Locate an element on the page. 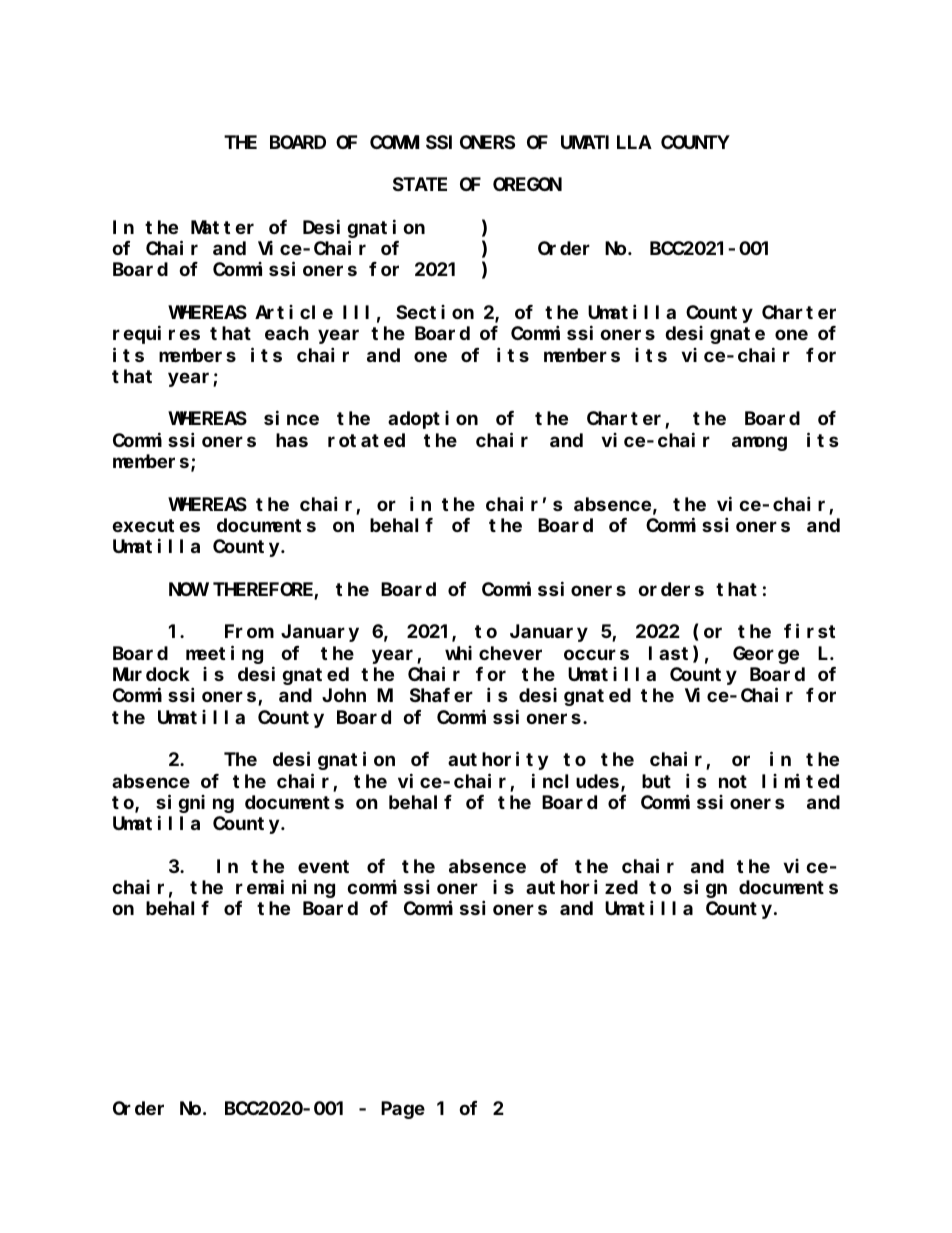  Matter is located at coordinates (222, 227).
